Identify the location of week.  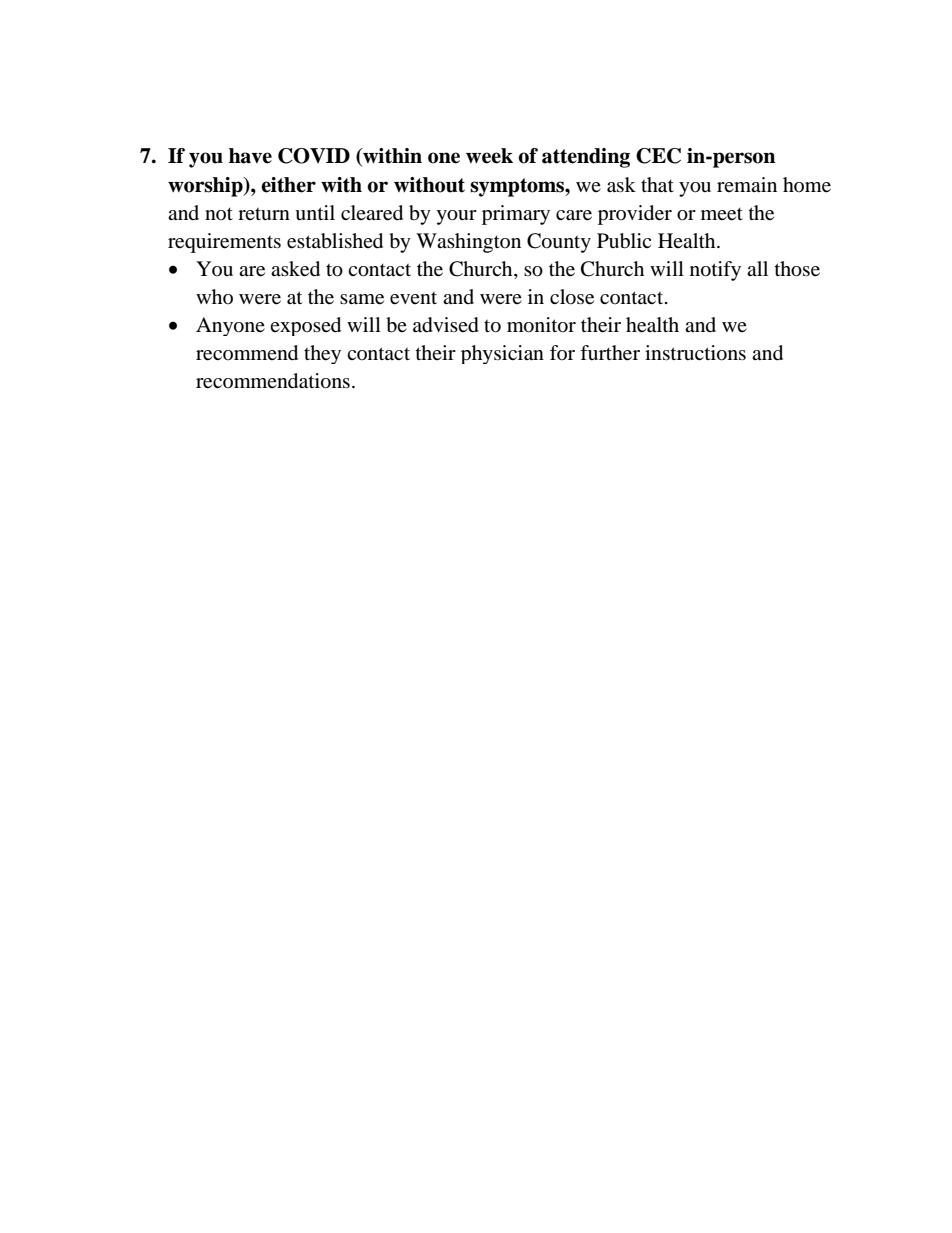
(489, 156).
